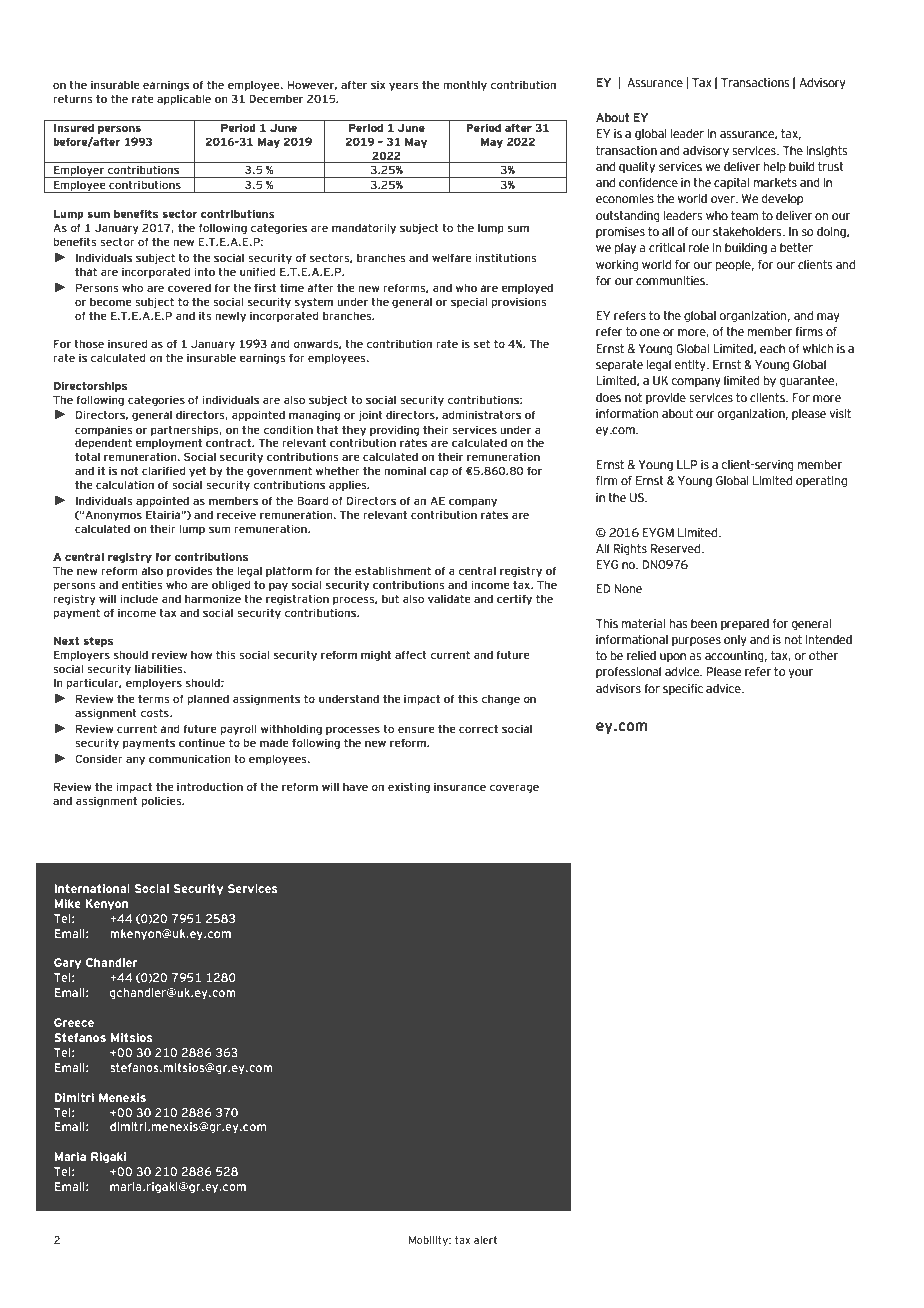  What do you see at coordinates (74, 1022) in the screenshot?
I see `Greece` at bounding box center [74, 1022].
